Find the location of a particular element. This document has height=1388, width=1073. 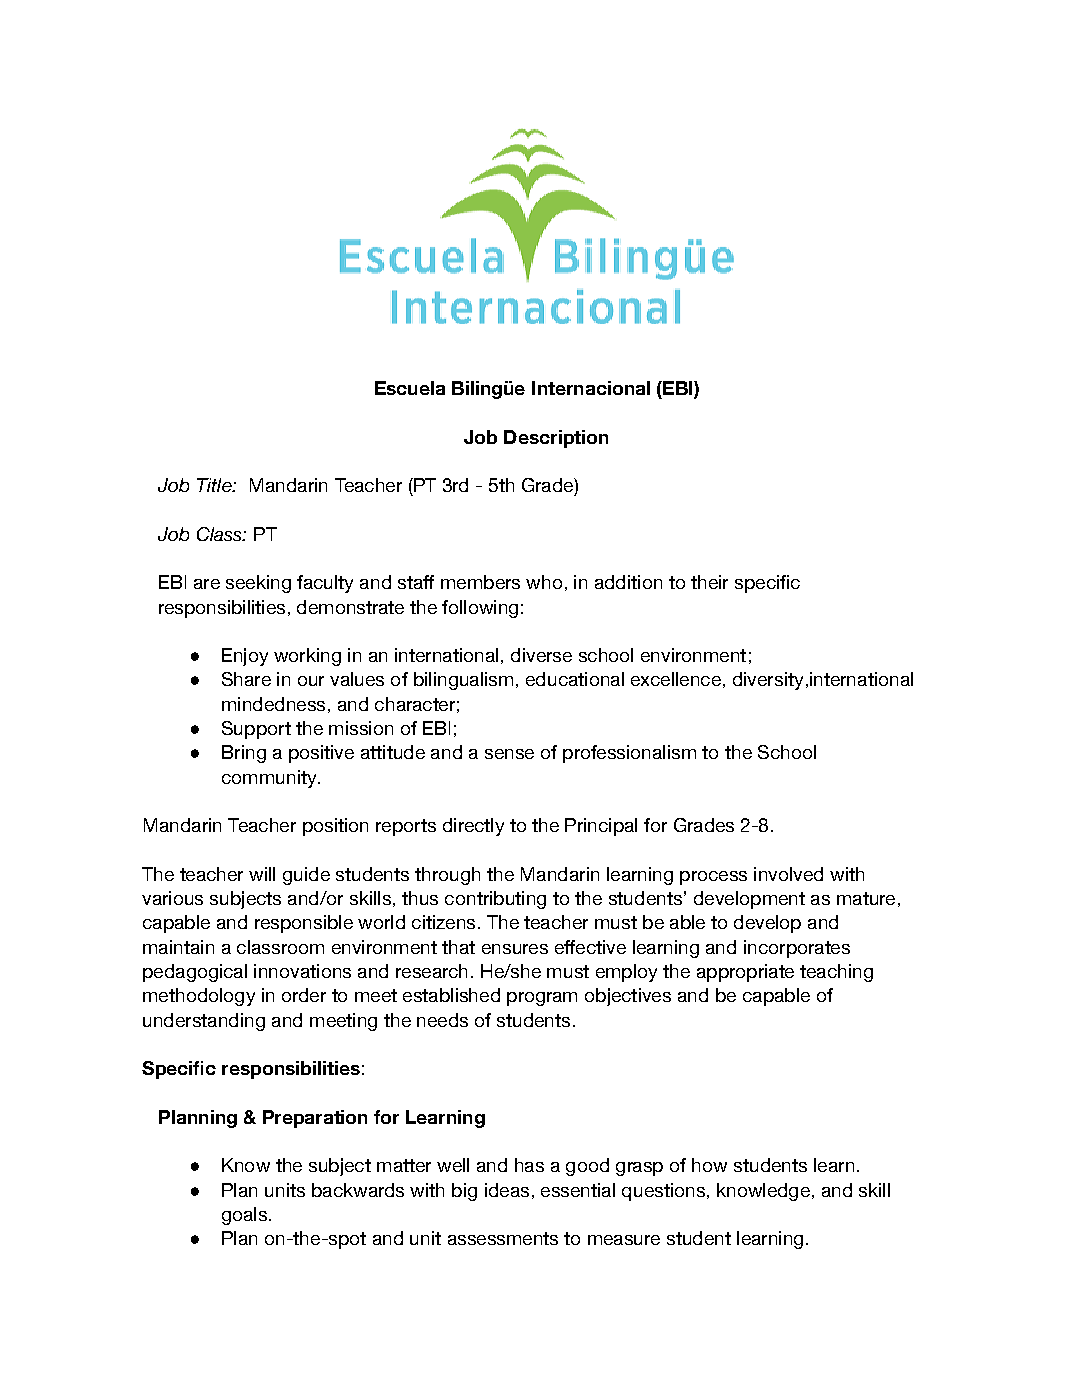

Description is located at coordinates (556, 439).
